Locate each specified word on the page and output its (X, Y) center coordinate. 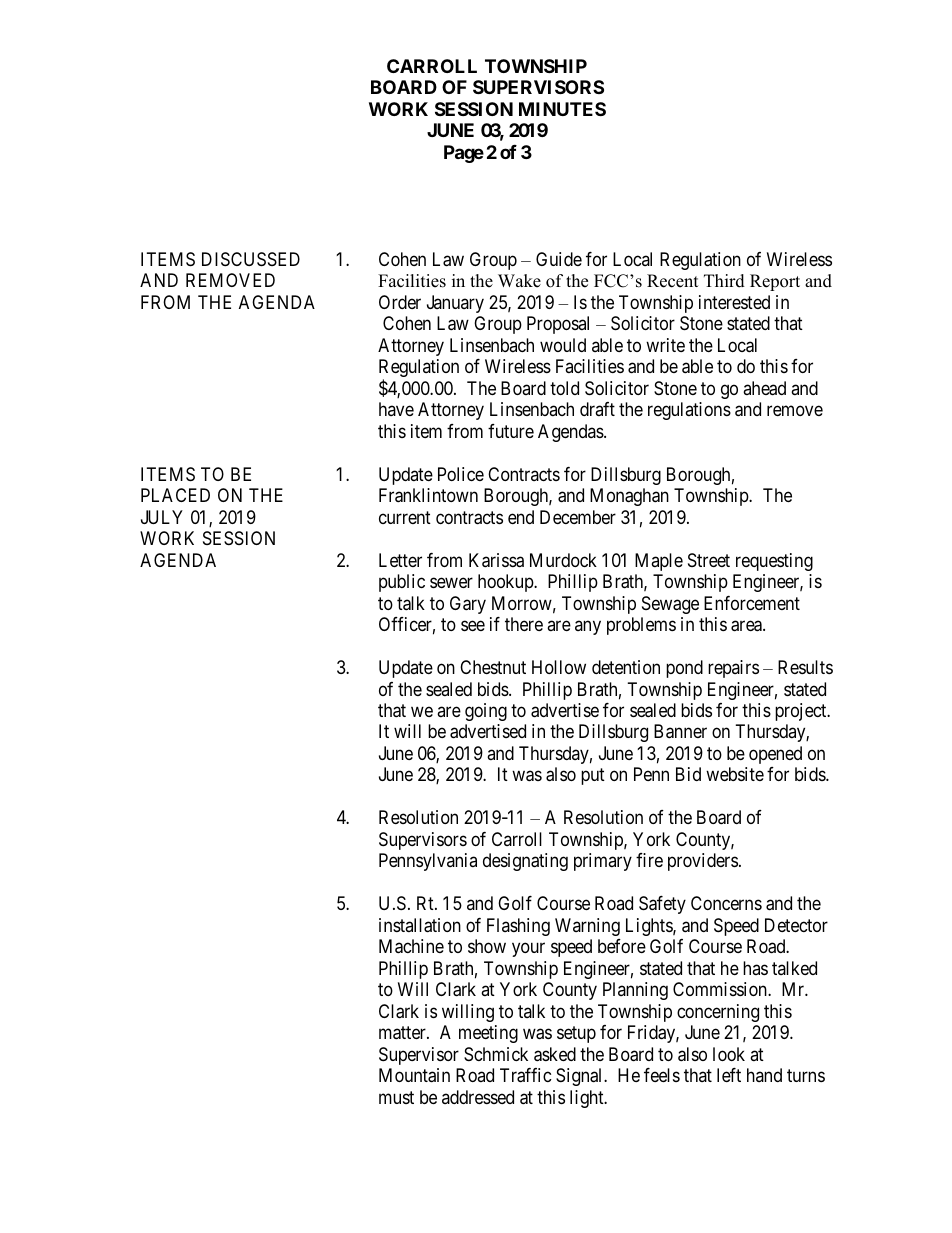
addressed (478, 1097)
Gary (468, 605)
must (396, 1097)
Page (464, 154)
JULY (162, 517)
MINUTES (562, 109)
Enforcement (752, 603)
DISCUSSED (251, 259)
